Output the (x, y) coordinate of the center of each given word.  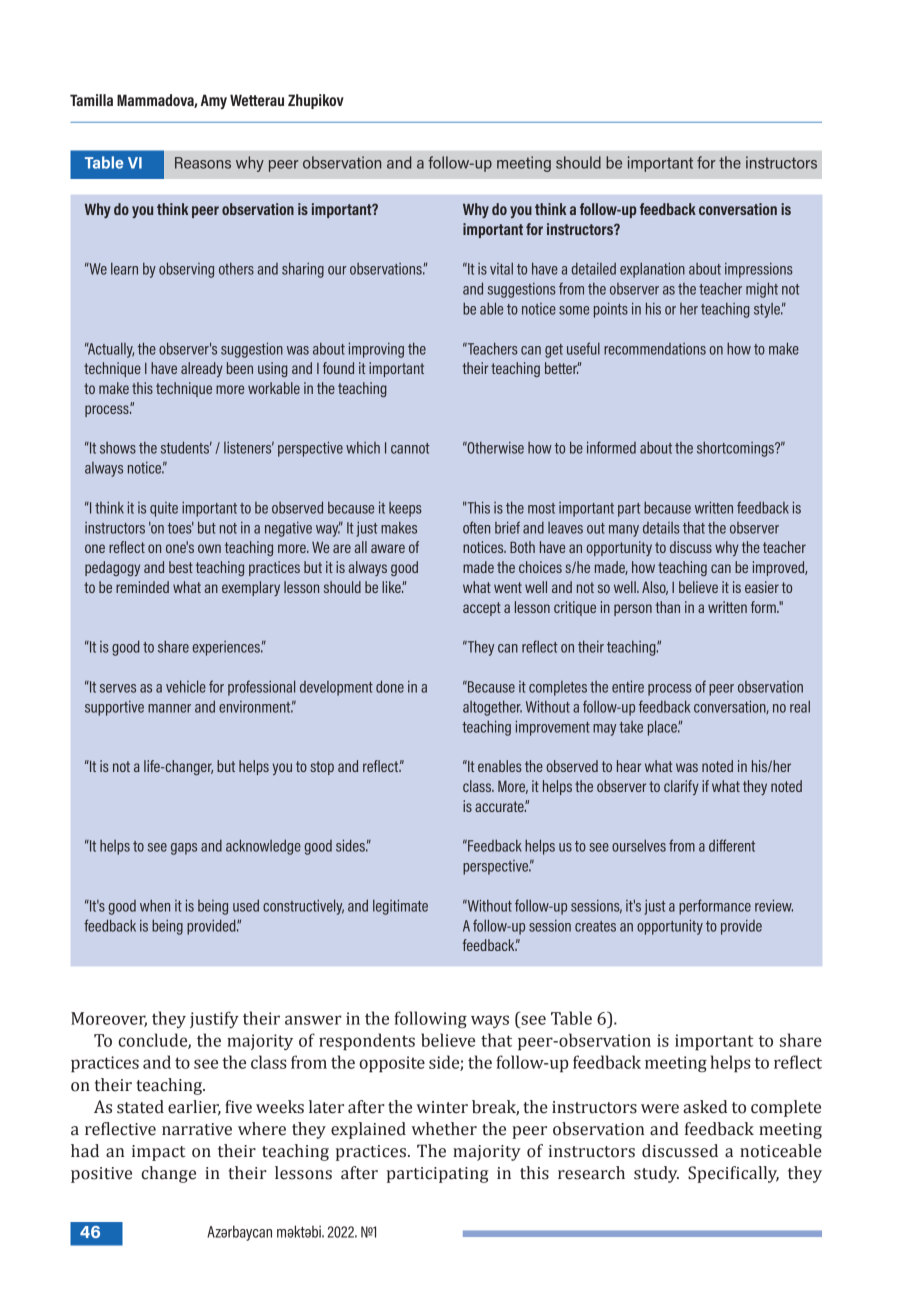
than (668, 607)
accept (482, 609)
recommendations (655, 349)
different (732, 845)
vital (501, 268)
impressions (759, 270)
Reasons (203, 163)
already (202, 369)
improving (376, 350)
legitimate (400, 907)
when (155, 905)
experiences (227, 648)
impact (158, 1153)
